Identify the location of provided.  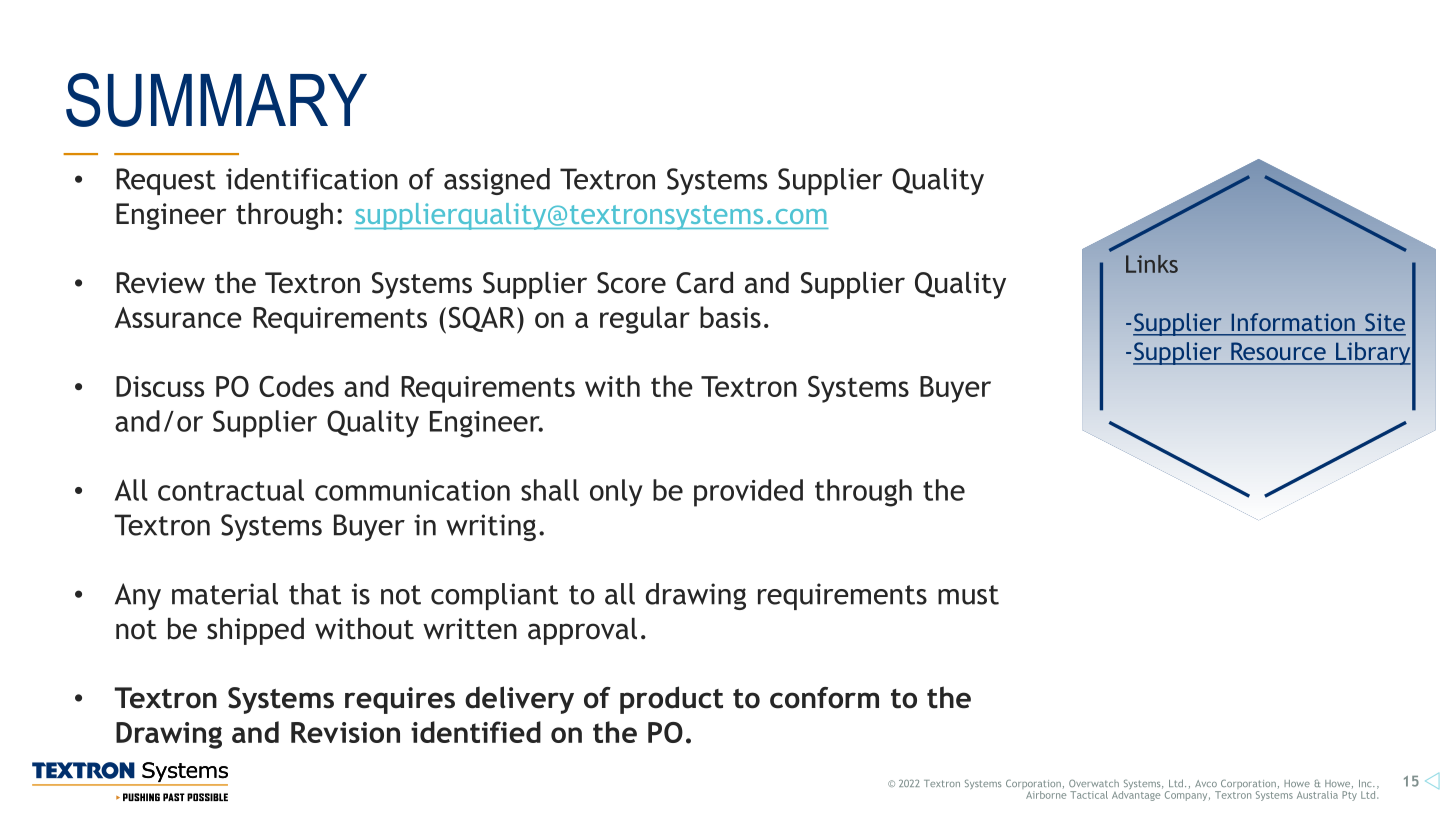
(748, 493).
